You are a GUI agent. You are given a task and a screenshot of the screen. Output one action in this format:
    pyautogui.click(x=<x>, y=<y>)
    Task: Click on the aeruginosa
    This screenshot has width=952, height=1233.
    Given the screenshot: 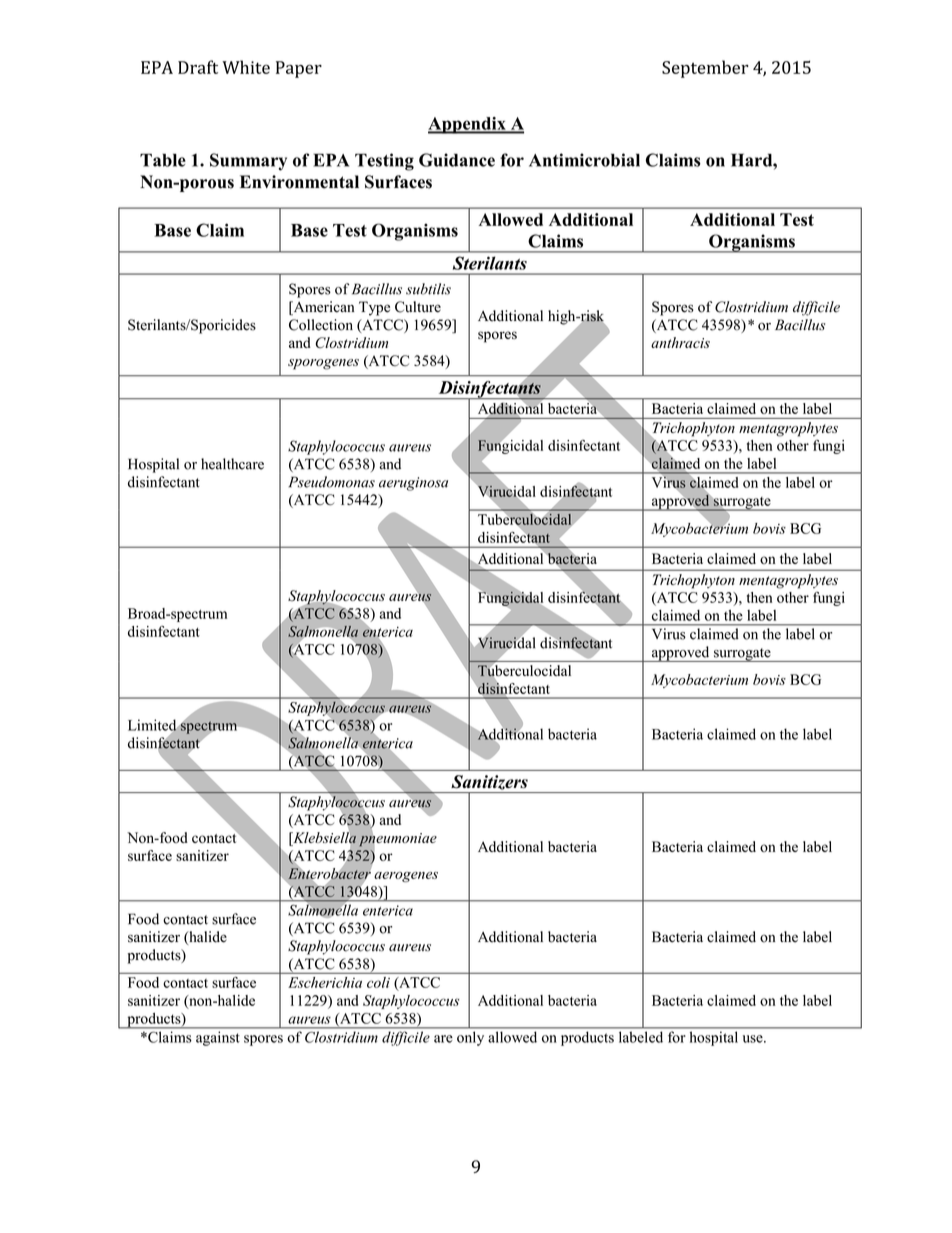 What is the action you would take?
    pyautogui.click(x=413, y=484)
